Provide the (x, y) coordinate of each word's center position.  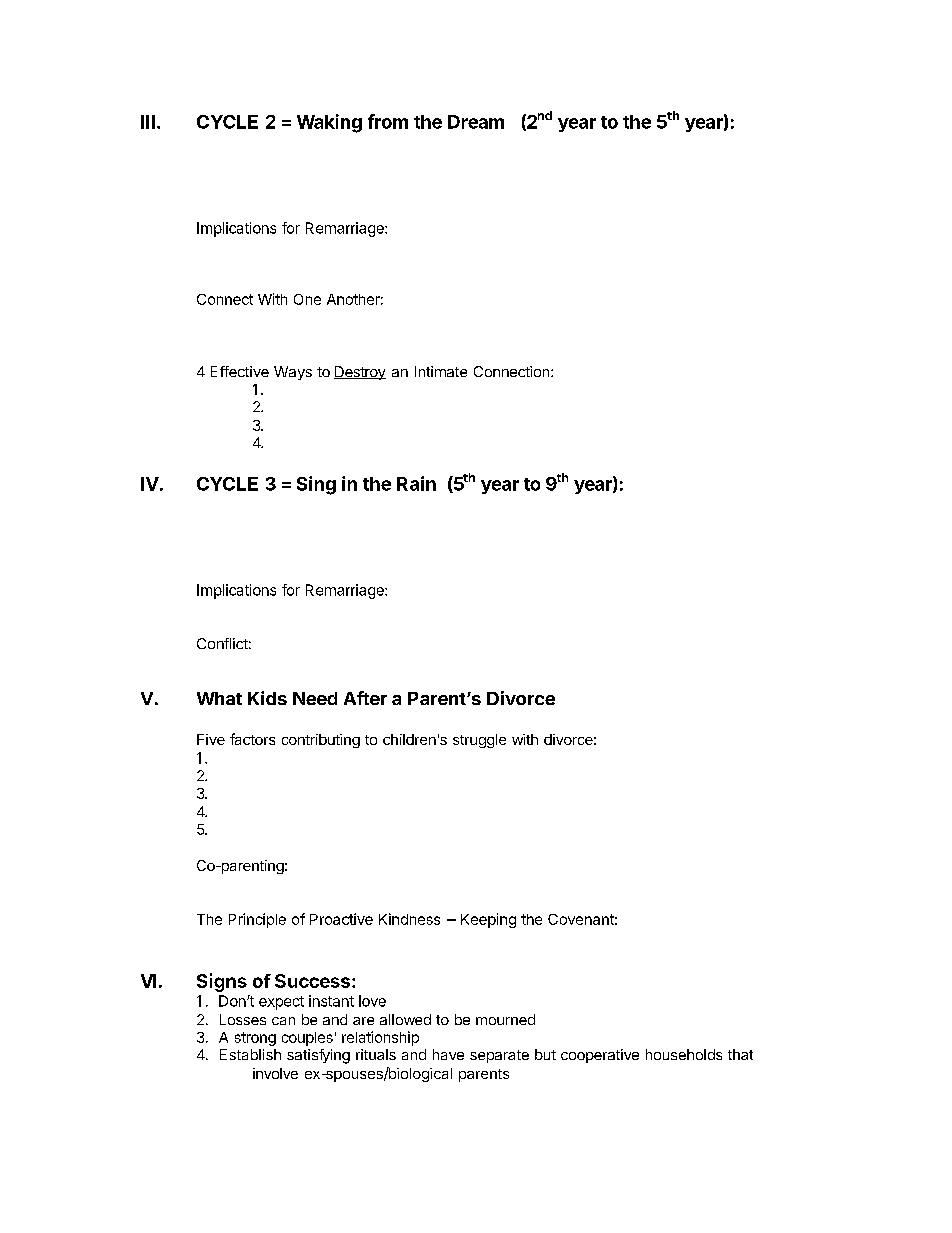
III (148, 122)
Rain (416, 483)
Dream (476, 122)
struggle (479, 741)
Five (211, 739)
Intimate (441, 371)
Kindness (409, 919)
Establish (250, 1054)
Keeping (488, 920)
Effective (240, 371)
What (219, 698)
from (388, 121)
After (365, 698)
